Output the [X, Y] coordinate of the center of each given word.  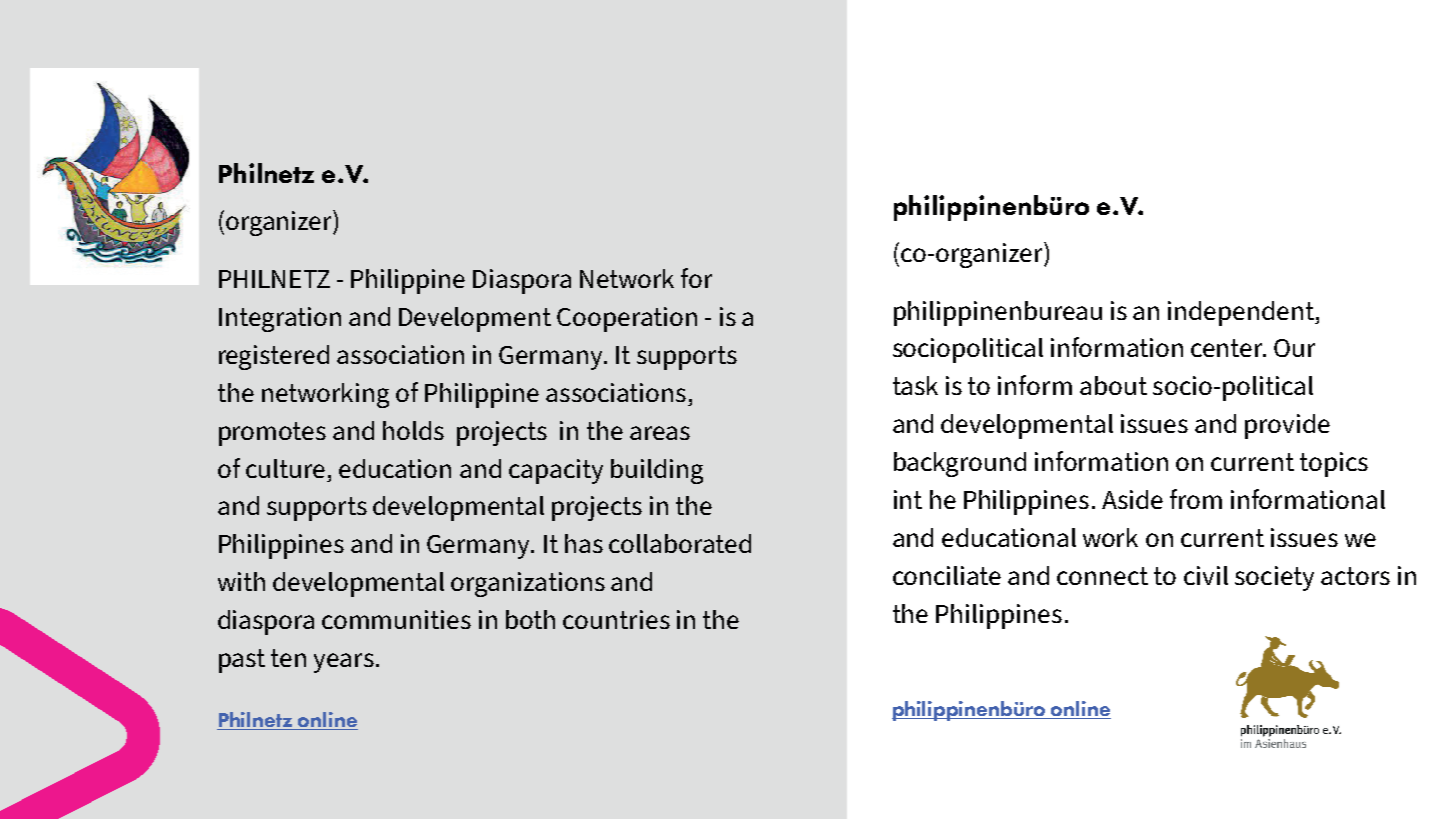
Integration [280, 319]
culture [285, 468]
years [344, 663]
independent [1242, 313]
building [657, 471]
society [1274, 578]
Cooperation [627, 319]
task [915, 385]
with [241, 581]
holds [413, 430]
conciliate [947, 575]
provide [1287, 426]
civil [1206, 575]
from [1196, 499]
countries [616, 619]
